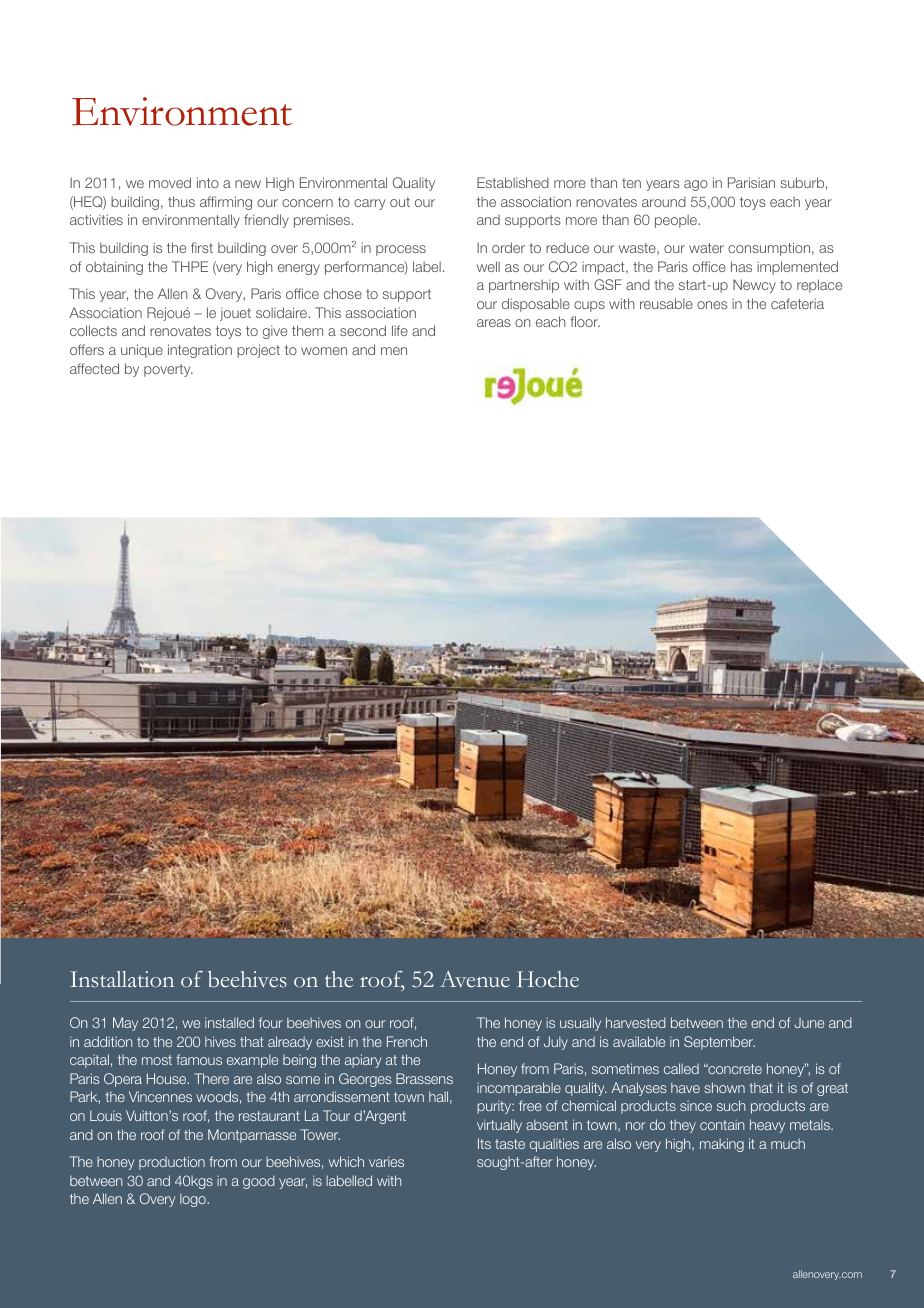 The image size is (924, 1308). Describe the element at coordinates (696, 185) in the screenshot. I see `ago` at that location.
